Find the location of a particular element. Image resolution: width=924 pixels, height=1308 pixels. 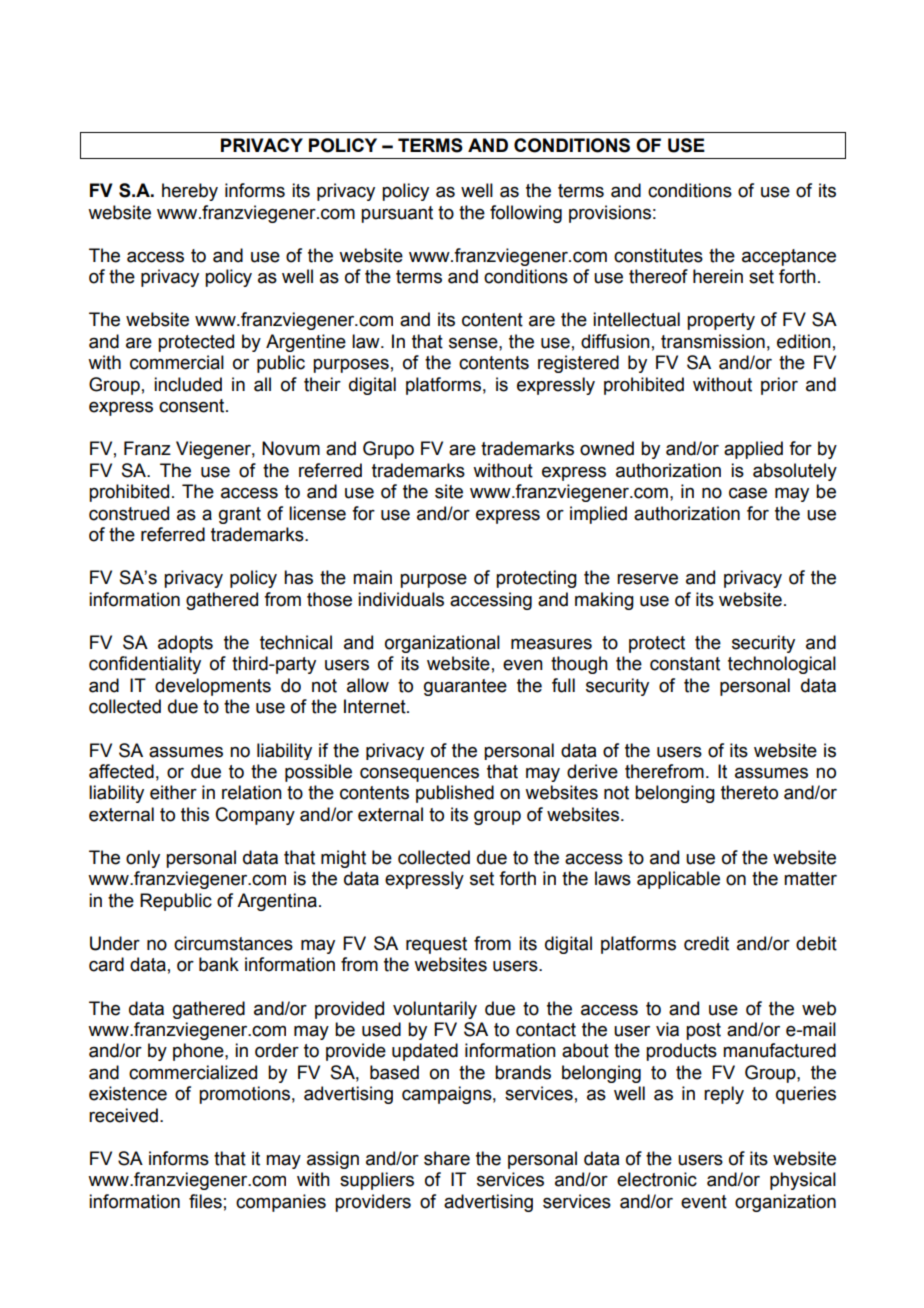

only is located at coordinates (143, 859).
